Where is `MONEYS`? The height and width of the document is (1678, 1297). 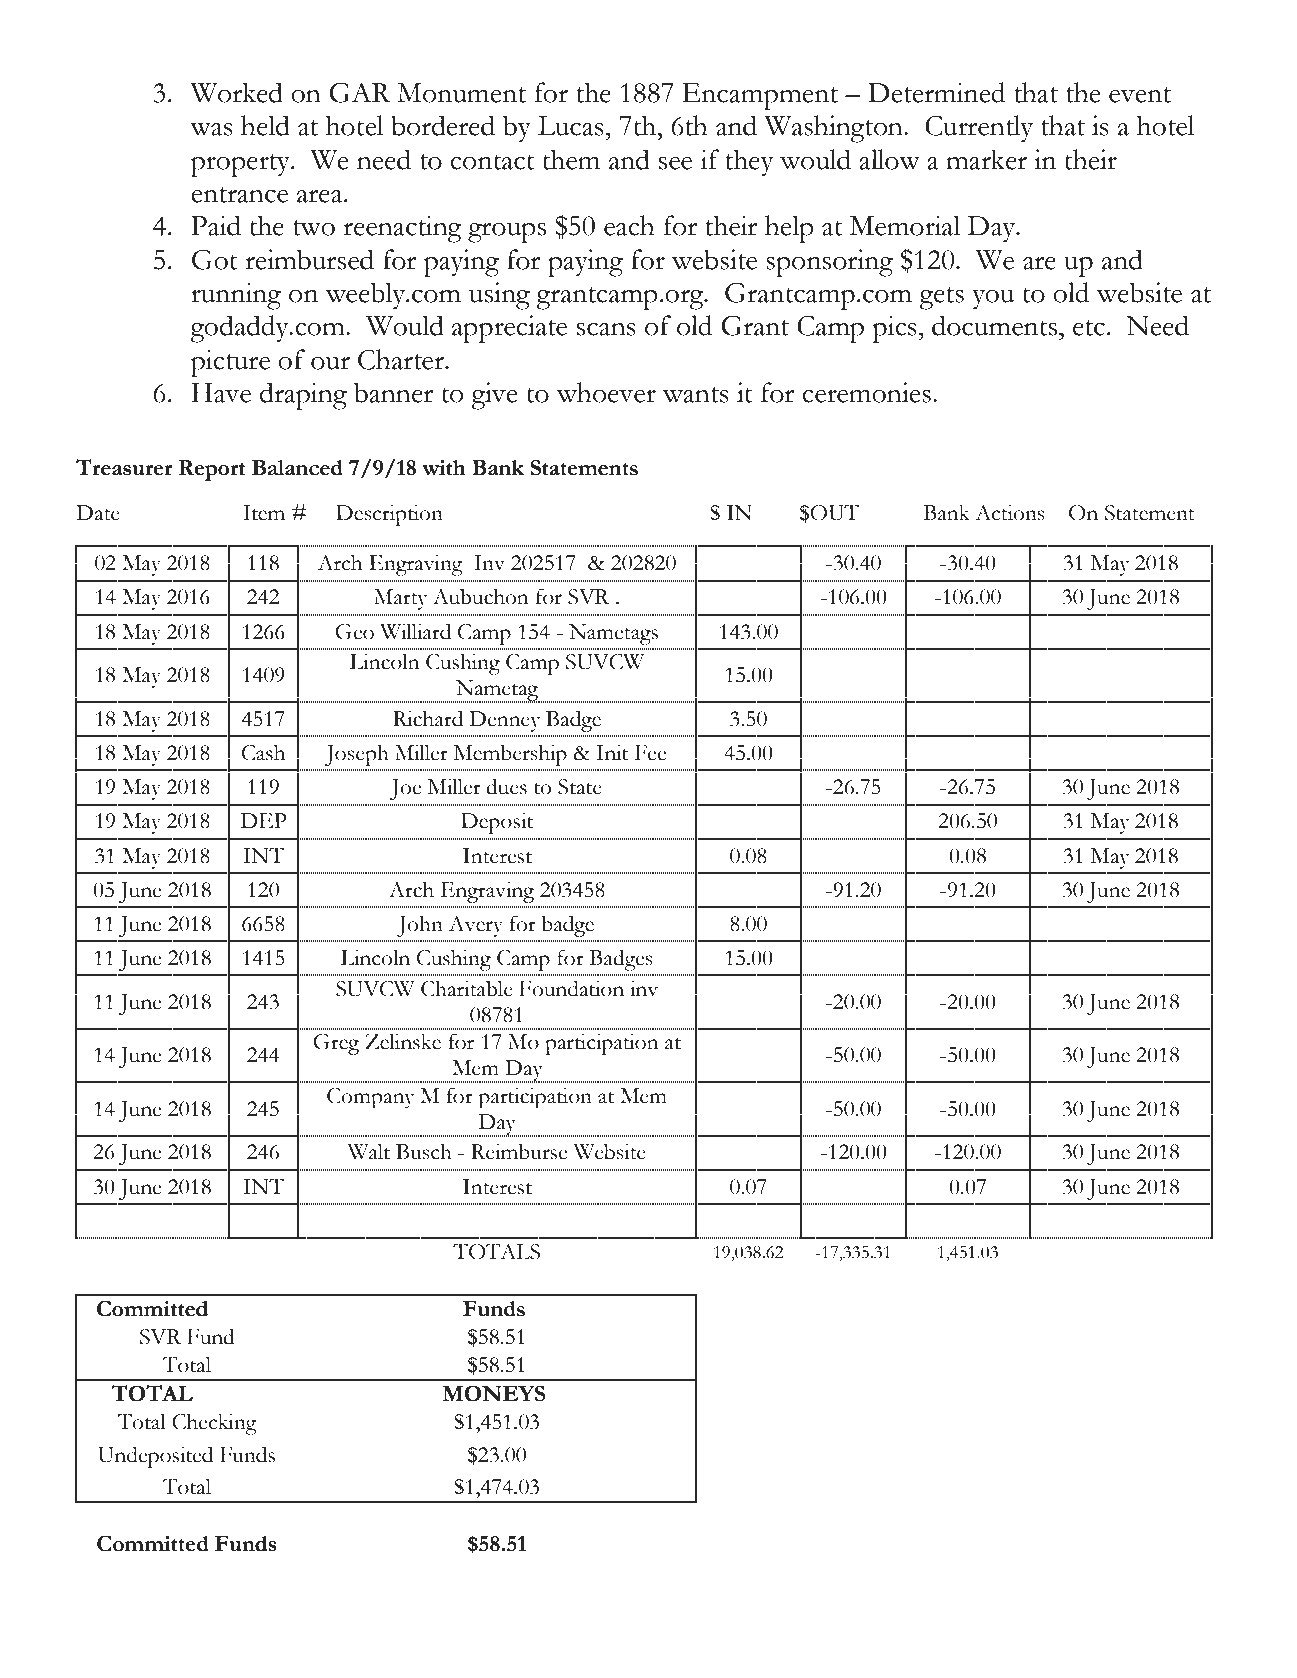
MONEYS is located at coordinates (494, 1393).
